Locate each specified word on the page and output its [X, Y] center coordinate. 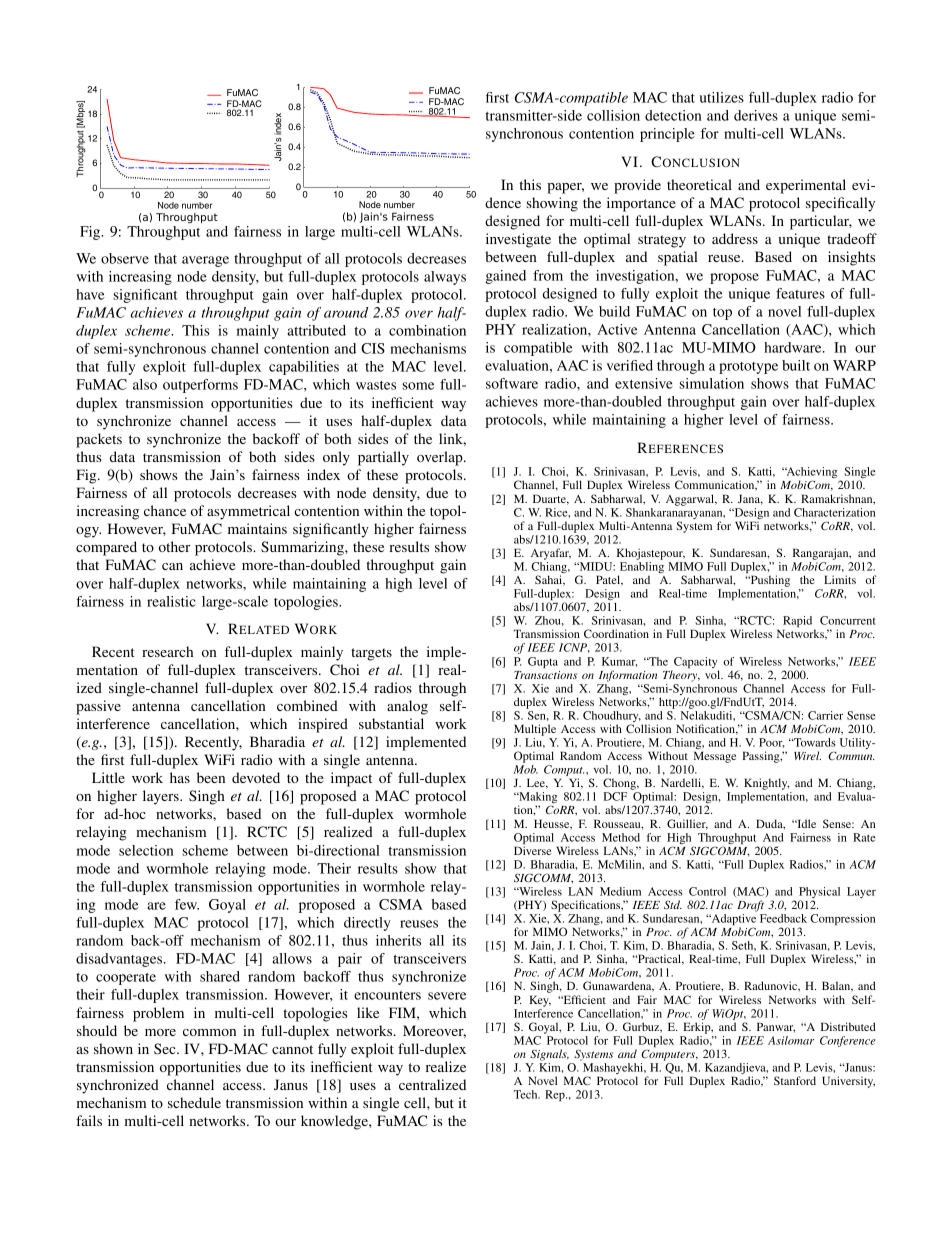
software [512, 383]
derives [756, 115]
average [205, 261]
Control [707, 891]
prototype [748, 368]
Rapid [799, 623]
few [187, 904]
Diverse [533, 850]
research [167, 651]
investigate [518, 240]
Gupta [543, 662]
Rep [556, 1095]
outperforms [200, 386]
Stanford [795, 1080]
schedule [194, 1102]
